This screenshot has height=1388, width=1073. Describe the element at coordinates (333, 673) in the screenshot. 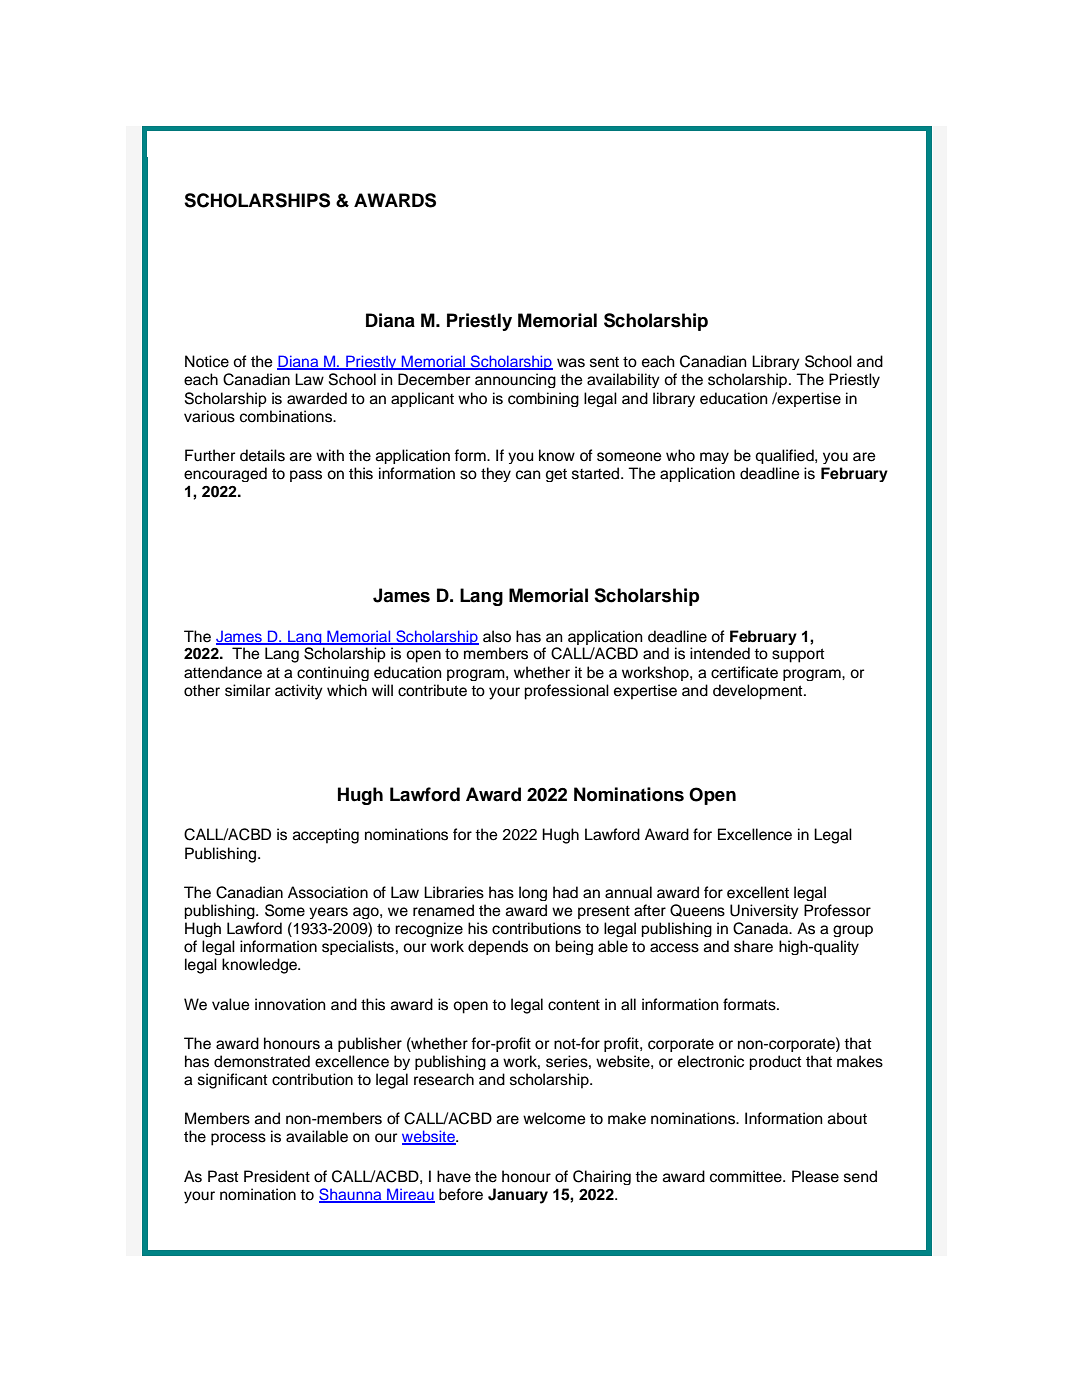

I see `continuing` at that location.
